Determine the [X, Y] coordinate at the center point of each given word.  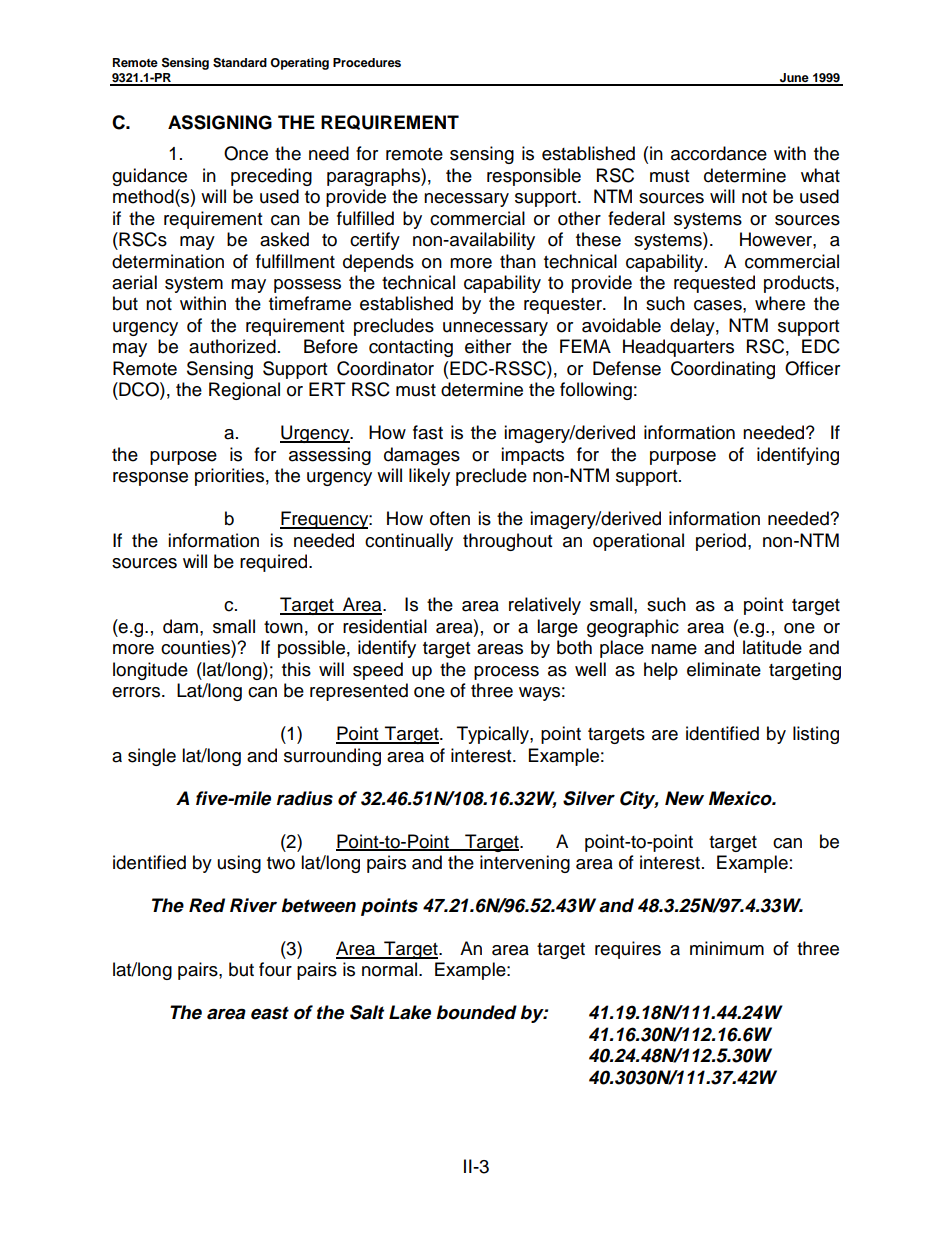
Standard [240, 62]
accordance [719, 153]
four [275, 969]
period [721, 542]
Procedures [367, 62]
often [450, 518]
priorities [229, 477]
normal [391, 969]
